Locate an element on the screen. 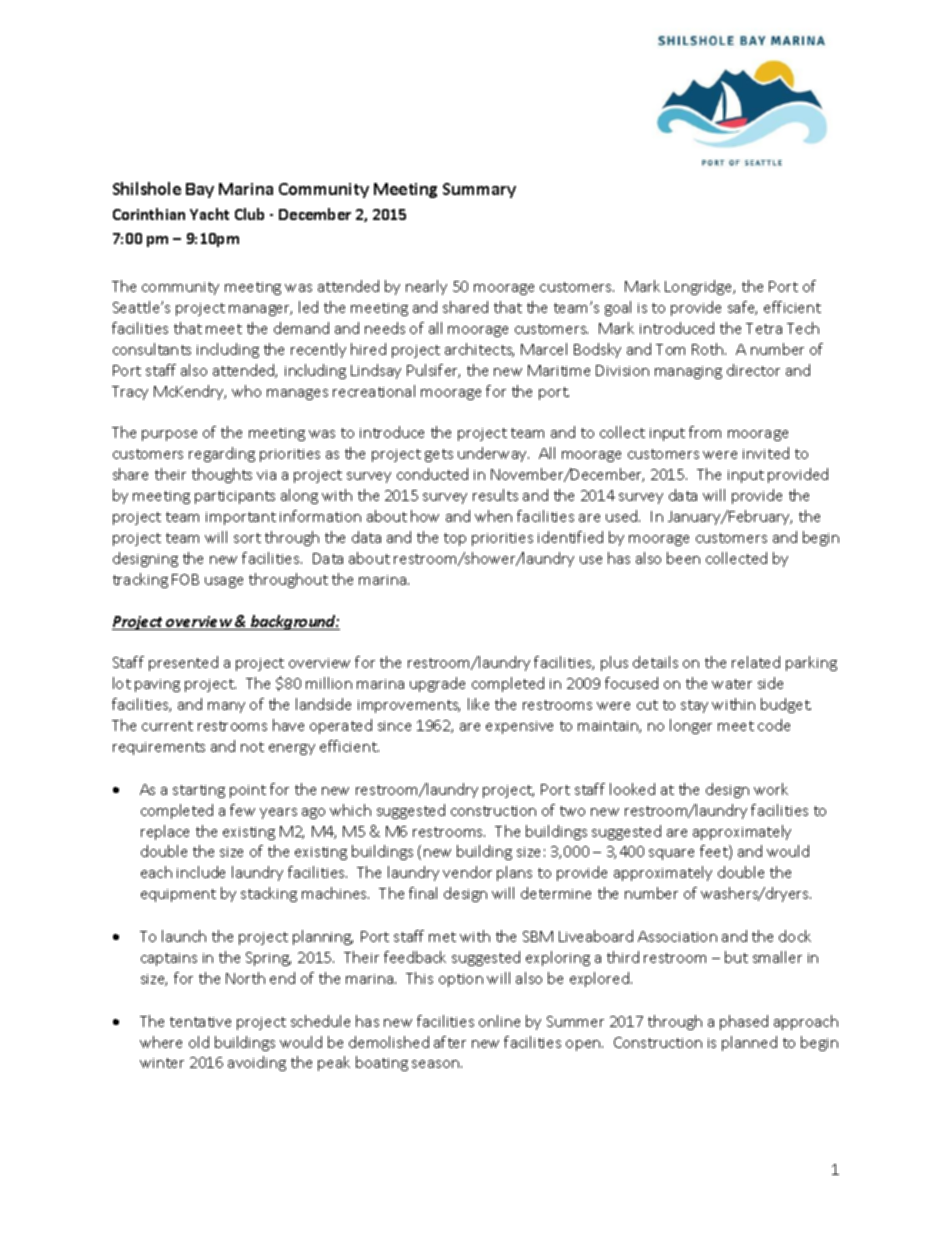 This screenshot has width=952, height=1233. related is located at coordinates (756, 662).
